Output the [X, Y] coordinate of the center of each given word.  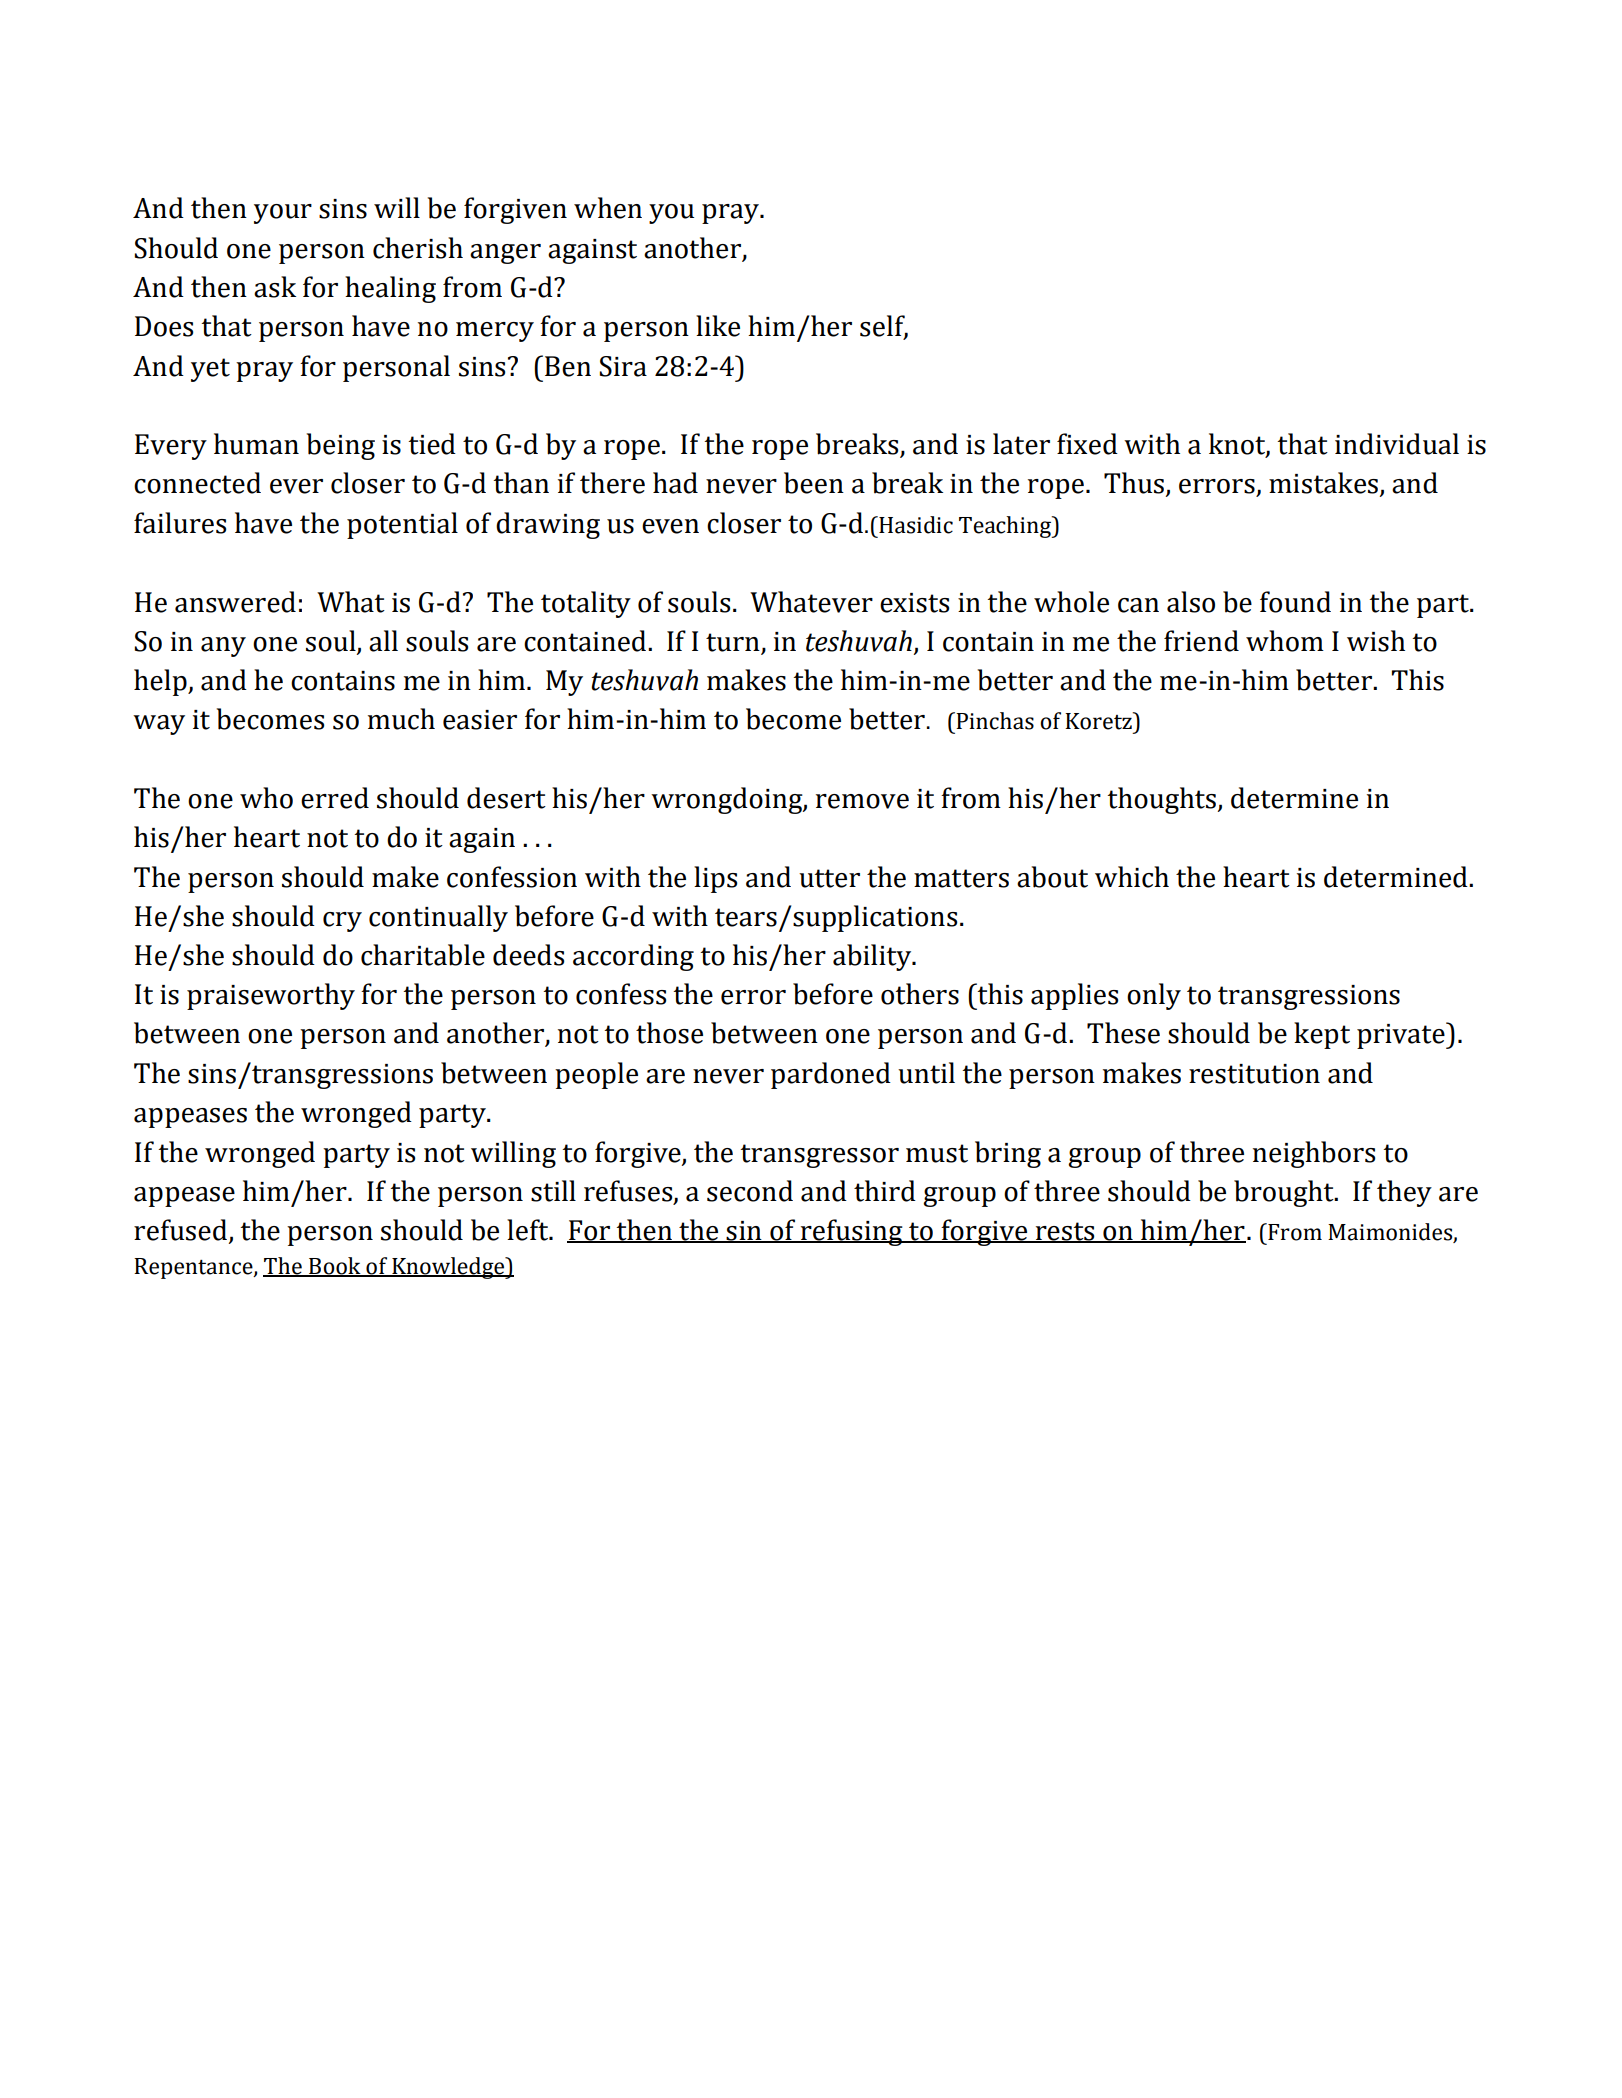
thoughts [1161, 800]
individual [1397, 444]
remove [862, 801]
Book [335, 1267]
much [401, 719]
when [608, 208]
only [1154, 996]
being [341, 446]
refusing [852, 1232]
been [814, 483]
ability [873, 957]
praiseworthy [271, 996]
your [283, 214]
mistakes [1323, 483]
